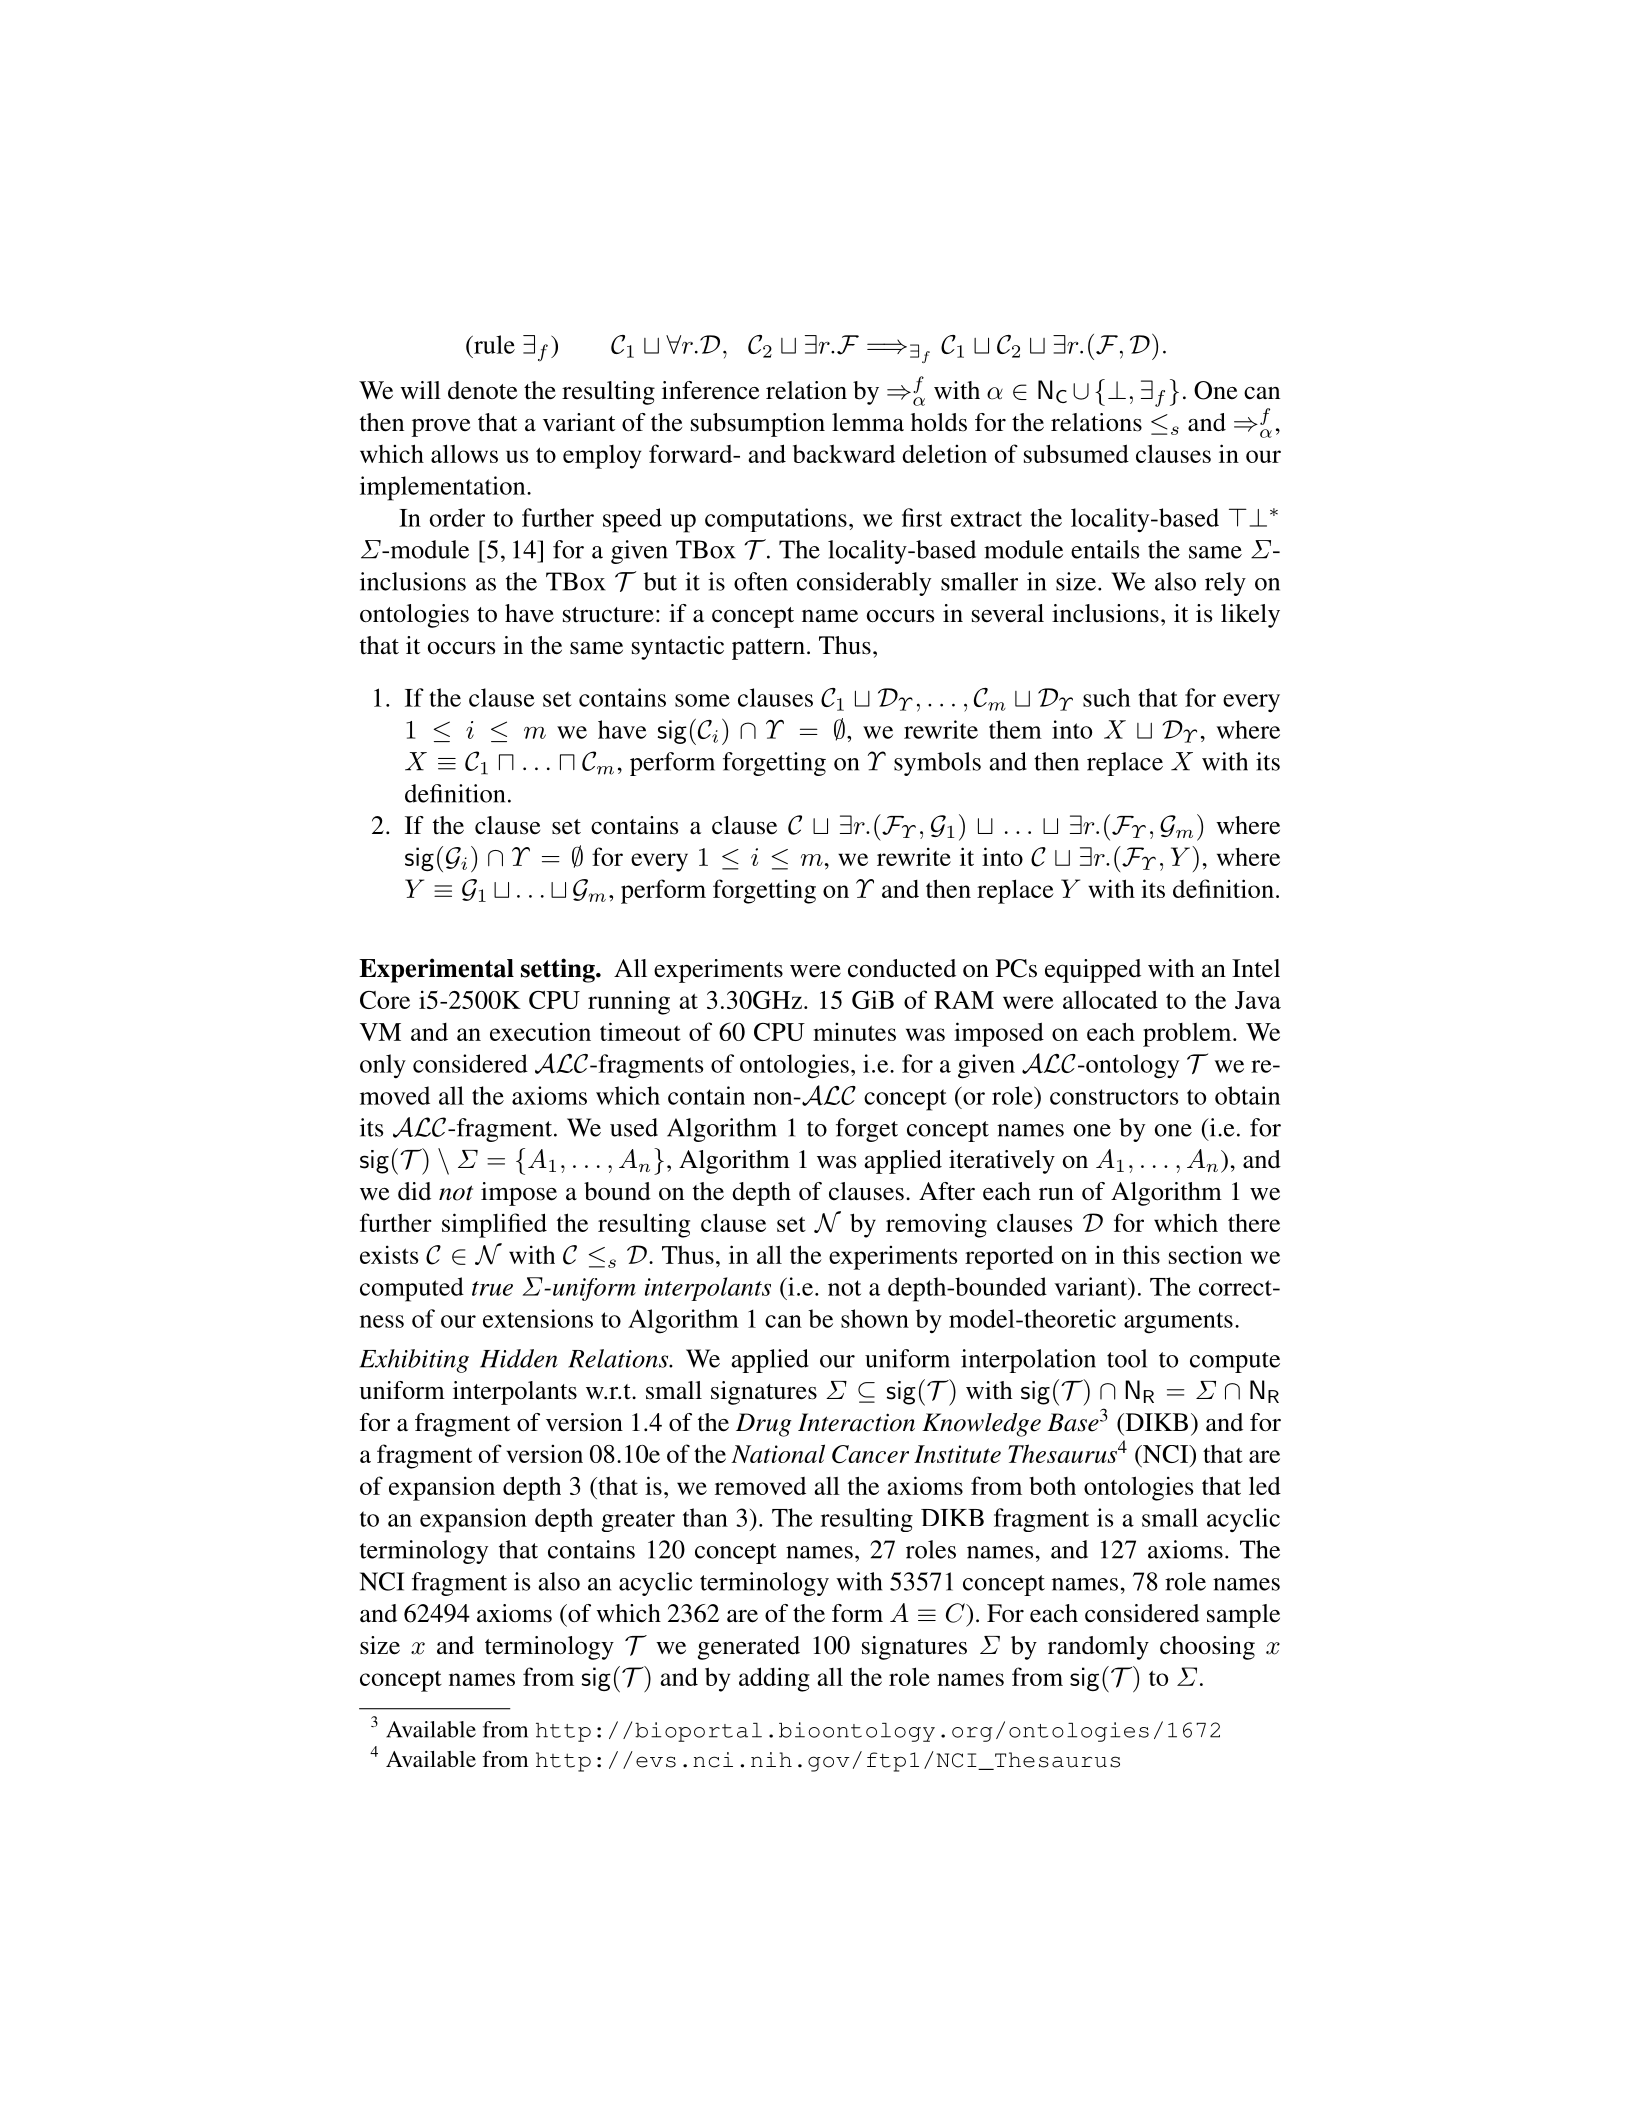  Describe the element at coordinates (854, 1031) in the image. I see `minutes` at that location.
